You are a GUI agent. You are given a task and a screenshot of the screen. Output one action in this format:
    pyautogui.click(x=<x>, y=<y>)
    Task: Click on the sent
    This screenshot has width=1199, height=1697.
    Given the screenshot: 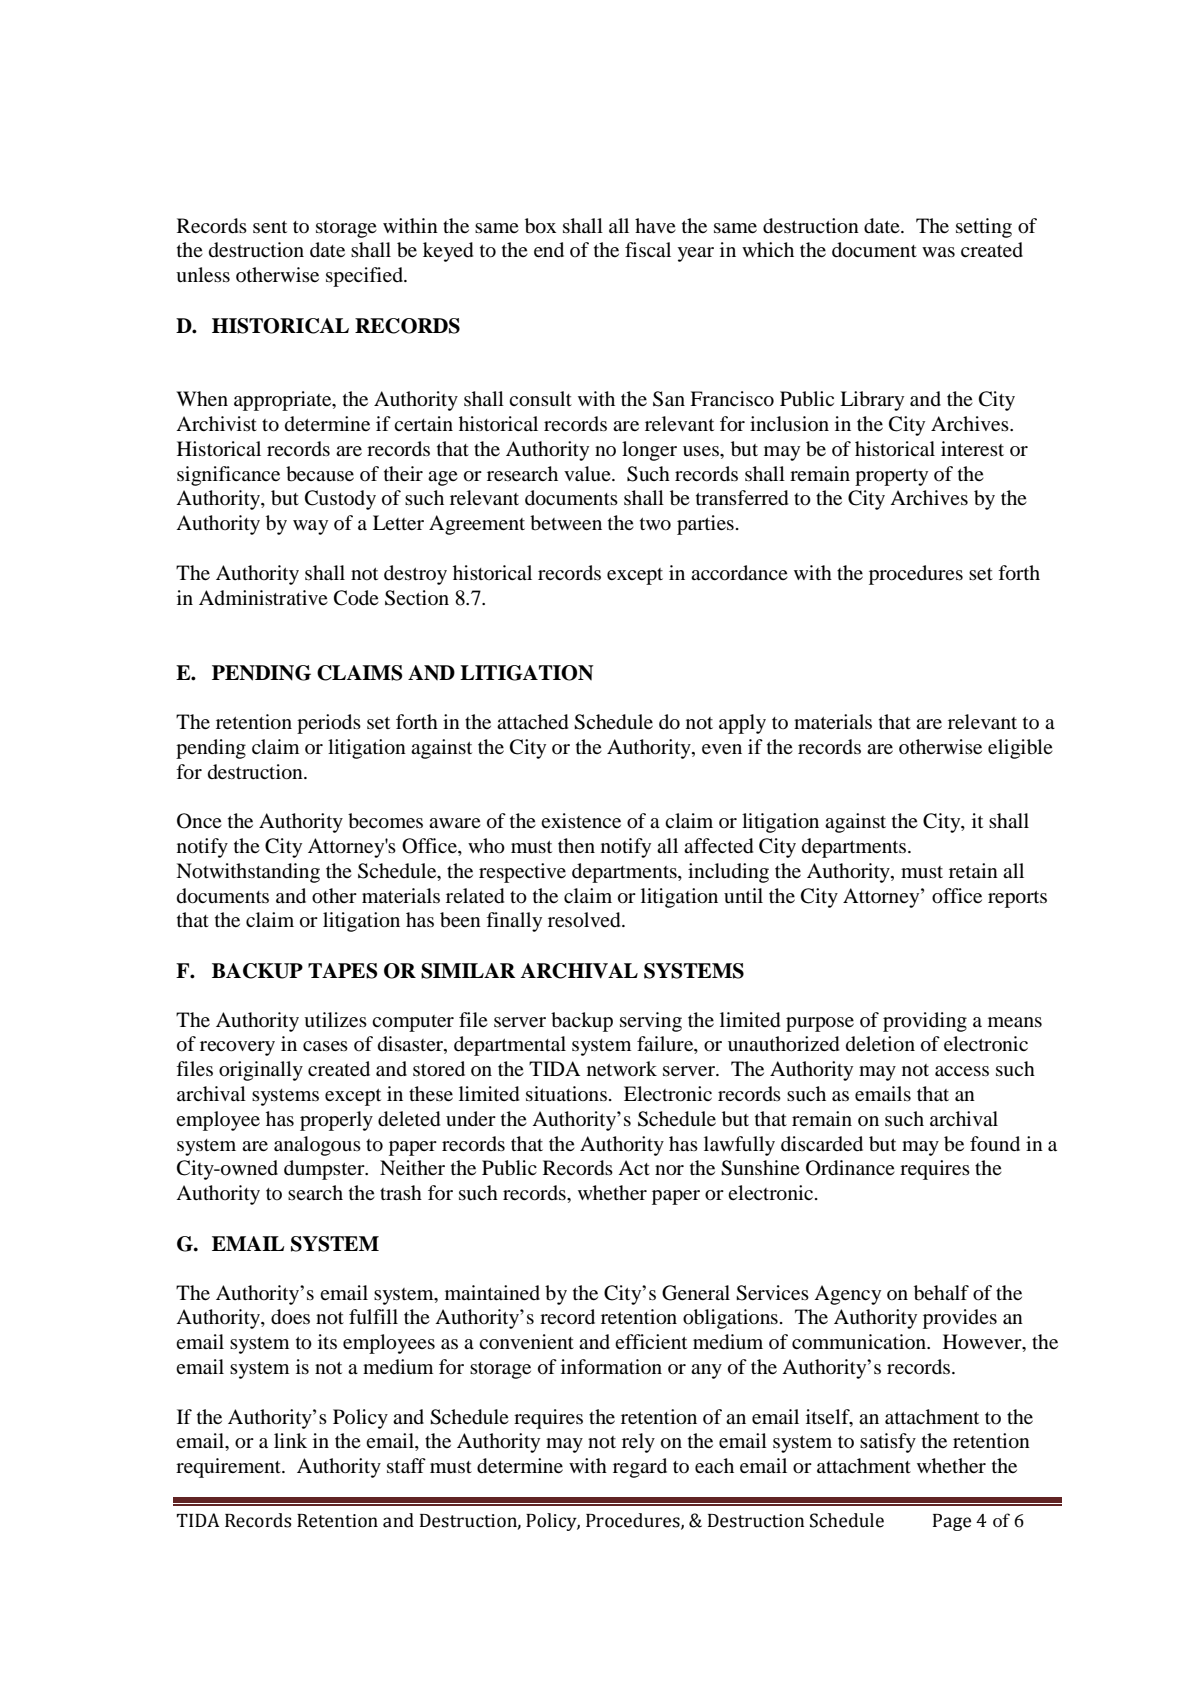 What is the action you would take?
    pyautogui.click(x=270, y=227)
